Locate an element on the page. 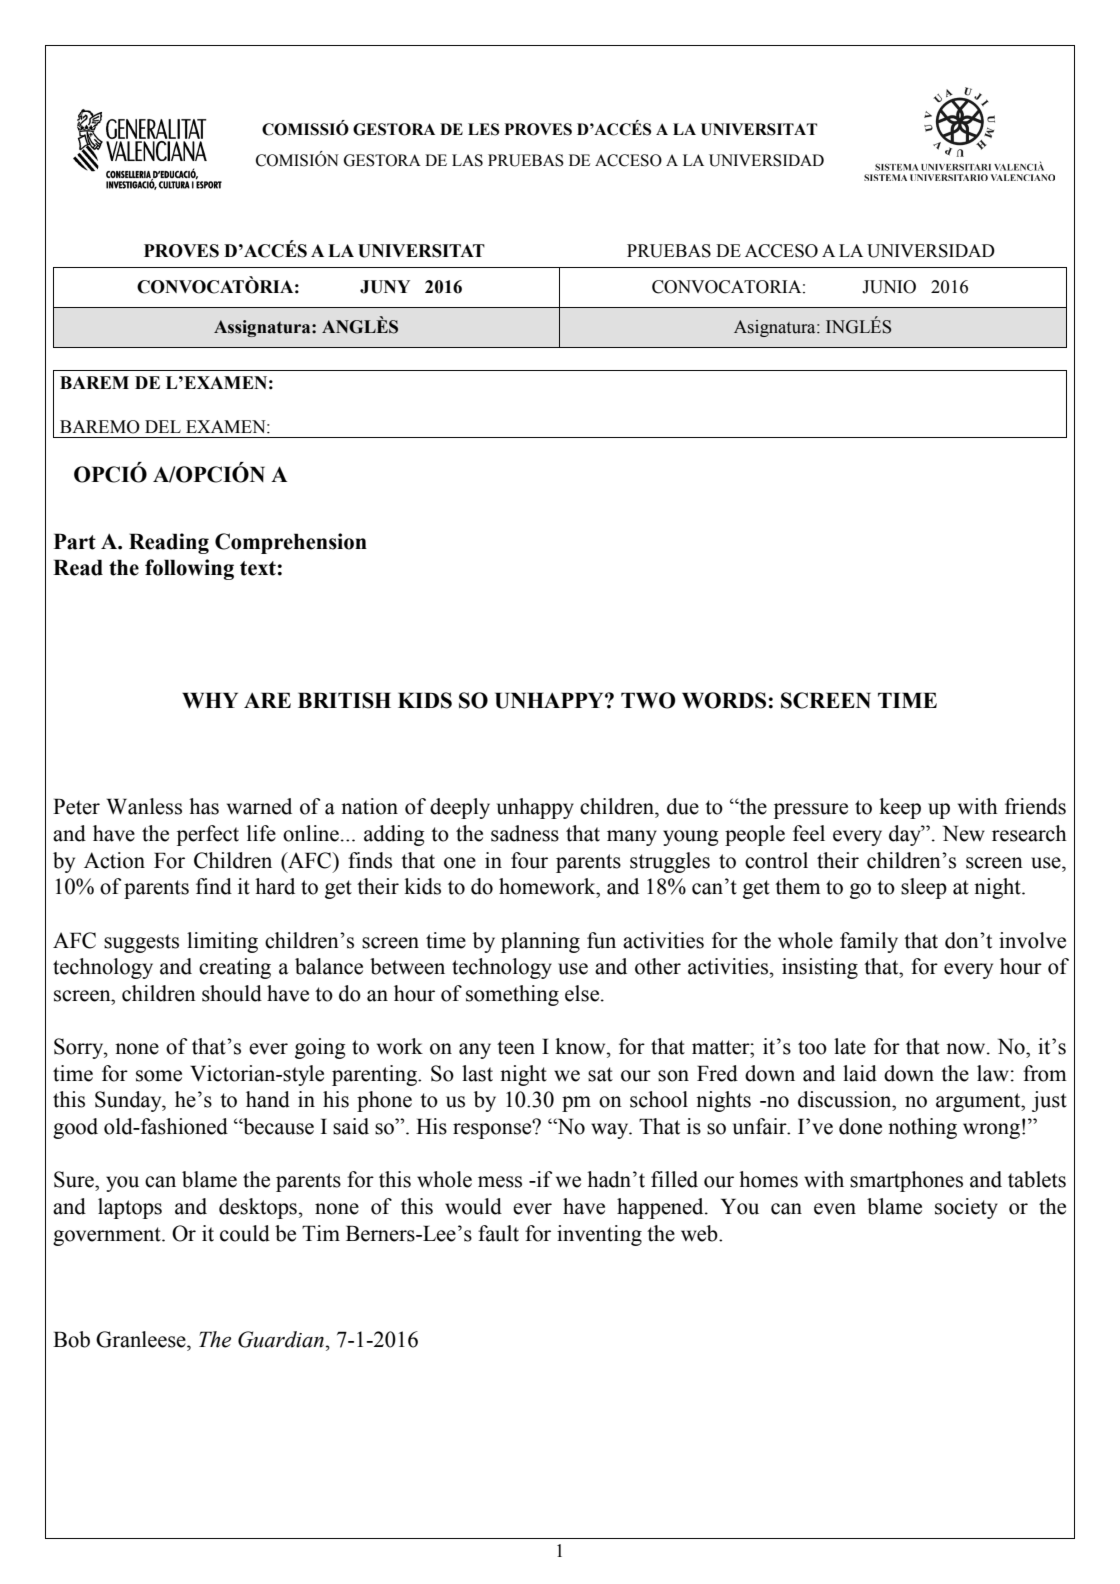 The image size is (1120, 1584). keep is located at coordinates (900, 808).
